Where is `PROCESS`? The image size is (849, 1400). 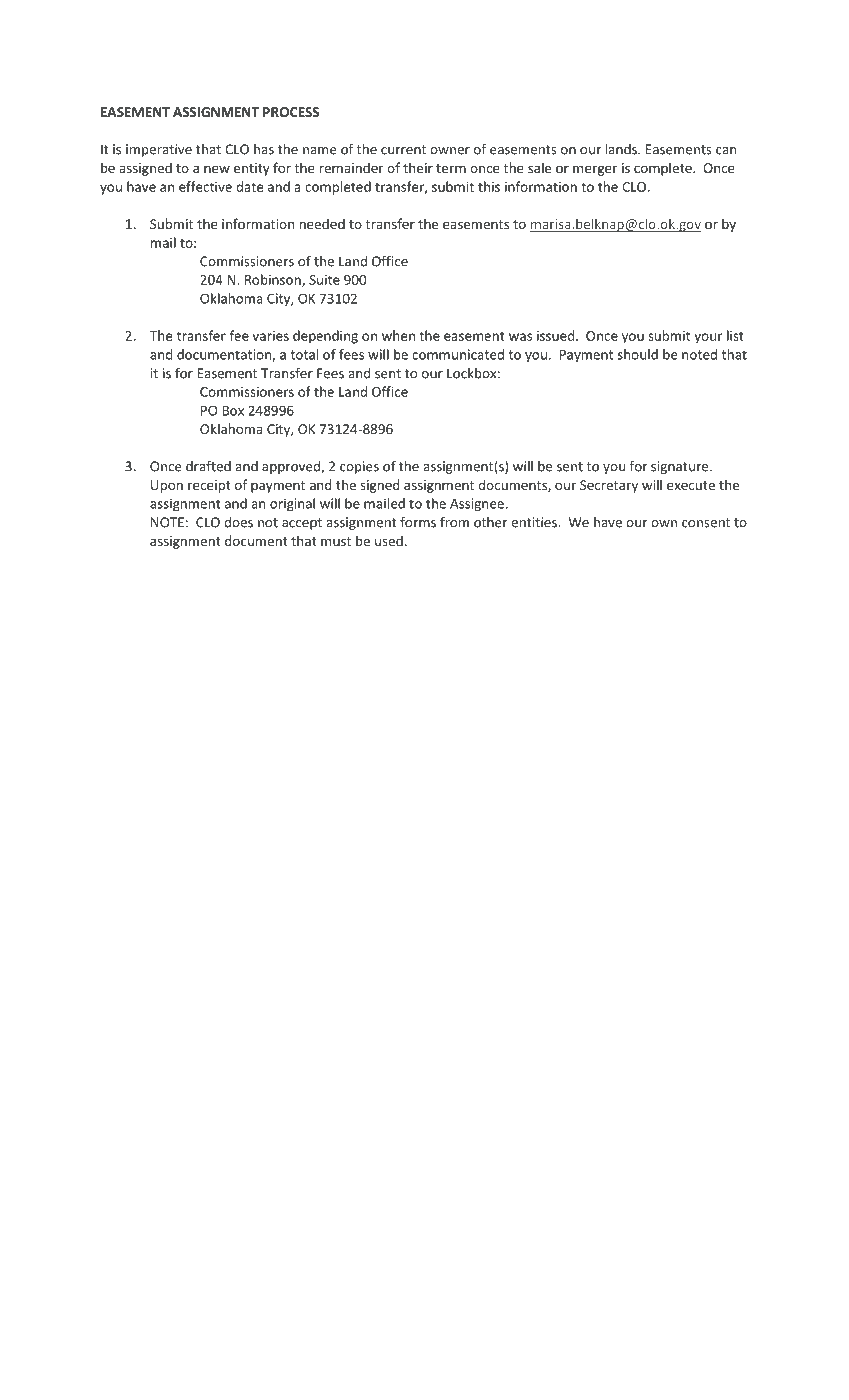
PROCESS is located at coordinates (291, 112).
